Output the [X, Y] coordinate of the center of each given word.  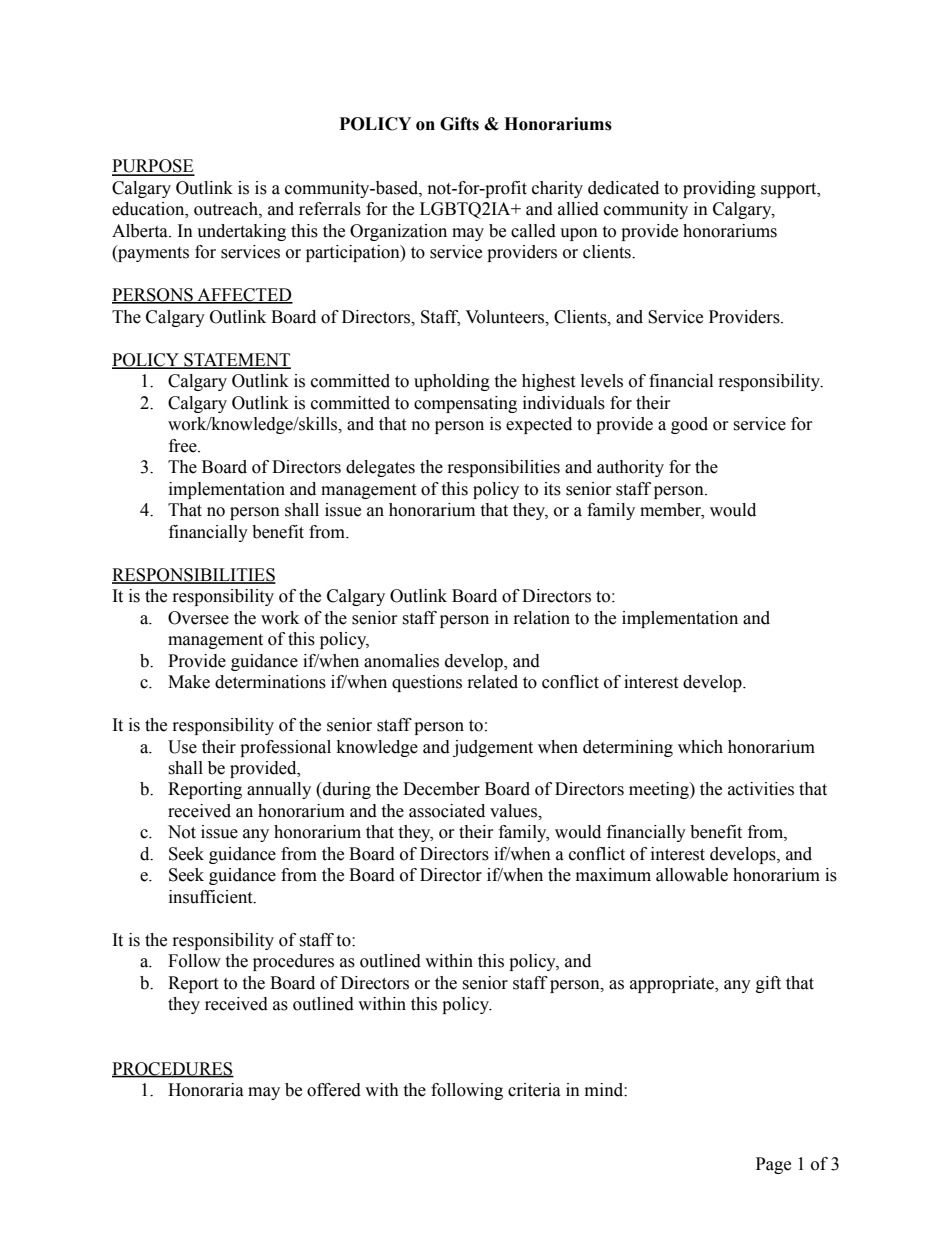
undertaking [241, 232]
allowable [692, 875]
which [700, 747]
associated [447, 811]
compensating [465, 404]
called [533, 231]
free [184, 446]
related [493, 682]
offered [334, 1090]
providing [719, 189]
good [689, 425]
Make [189, 682]
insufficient [212, 897]
